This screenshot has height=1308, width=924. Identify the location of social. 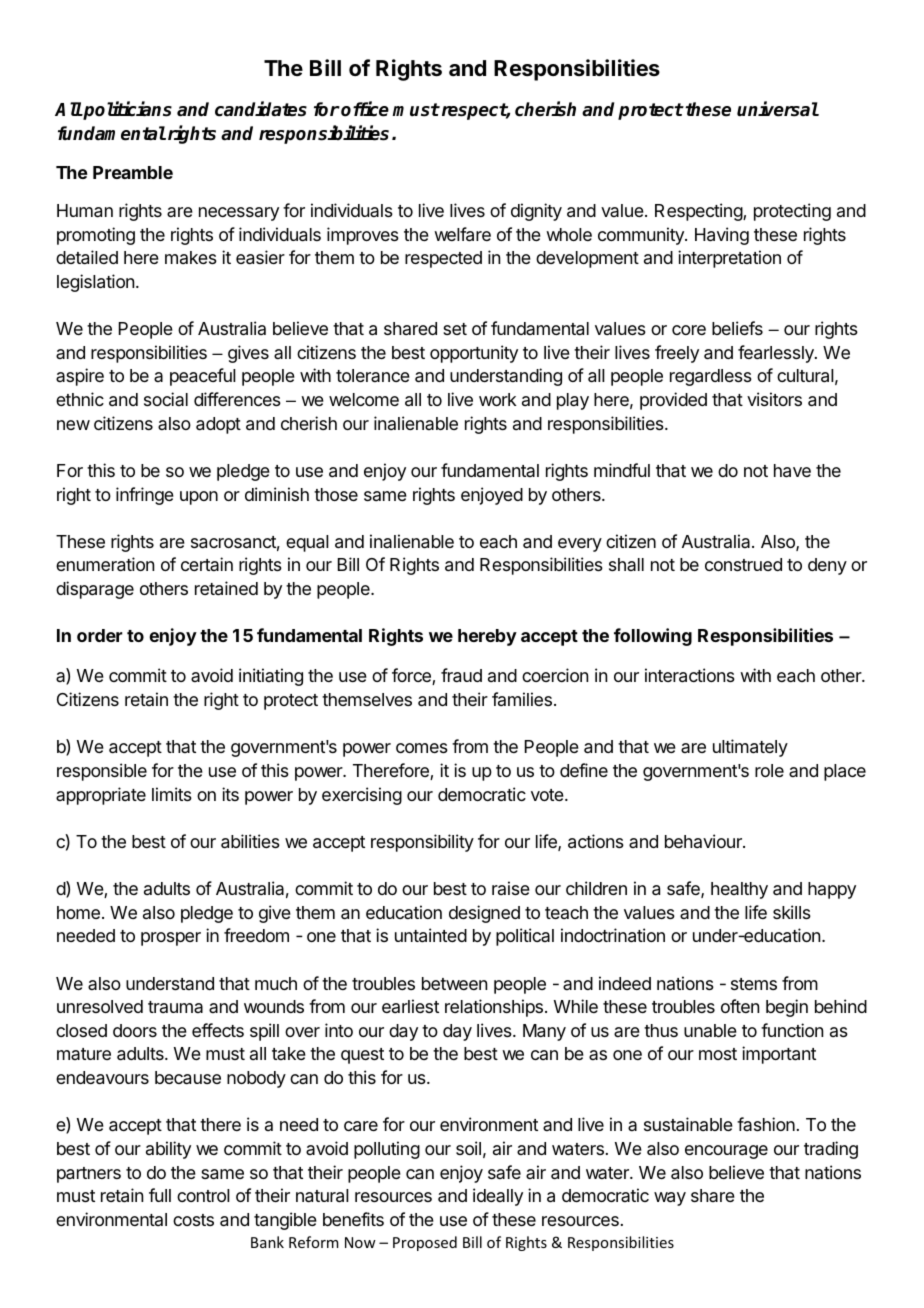
(166, 399).
